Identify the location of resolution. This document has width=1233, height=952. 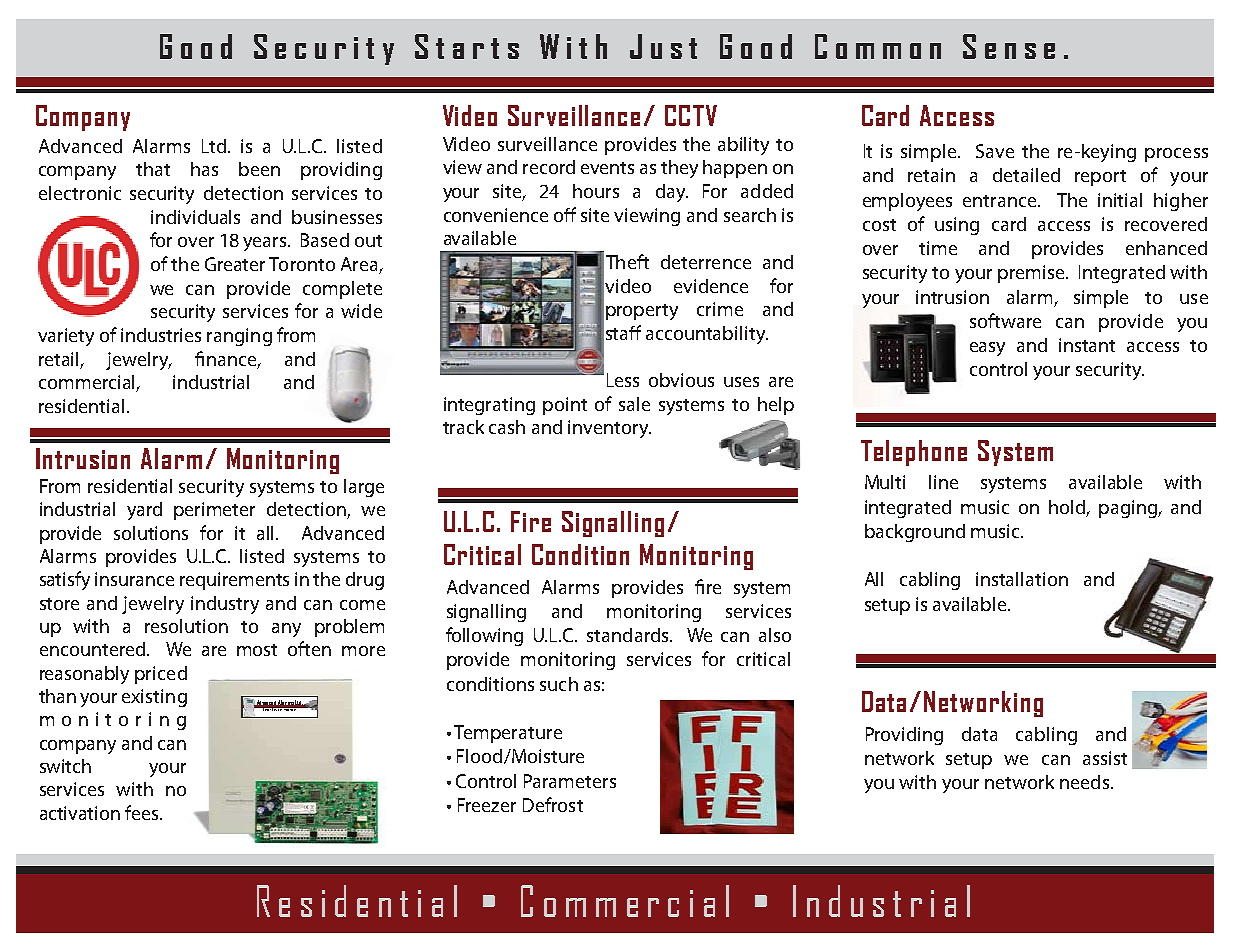
(186, 626).
